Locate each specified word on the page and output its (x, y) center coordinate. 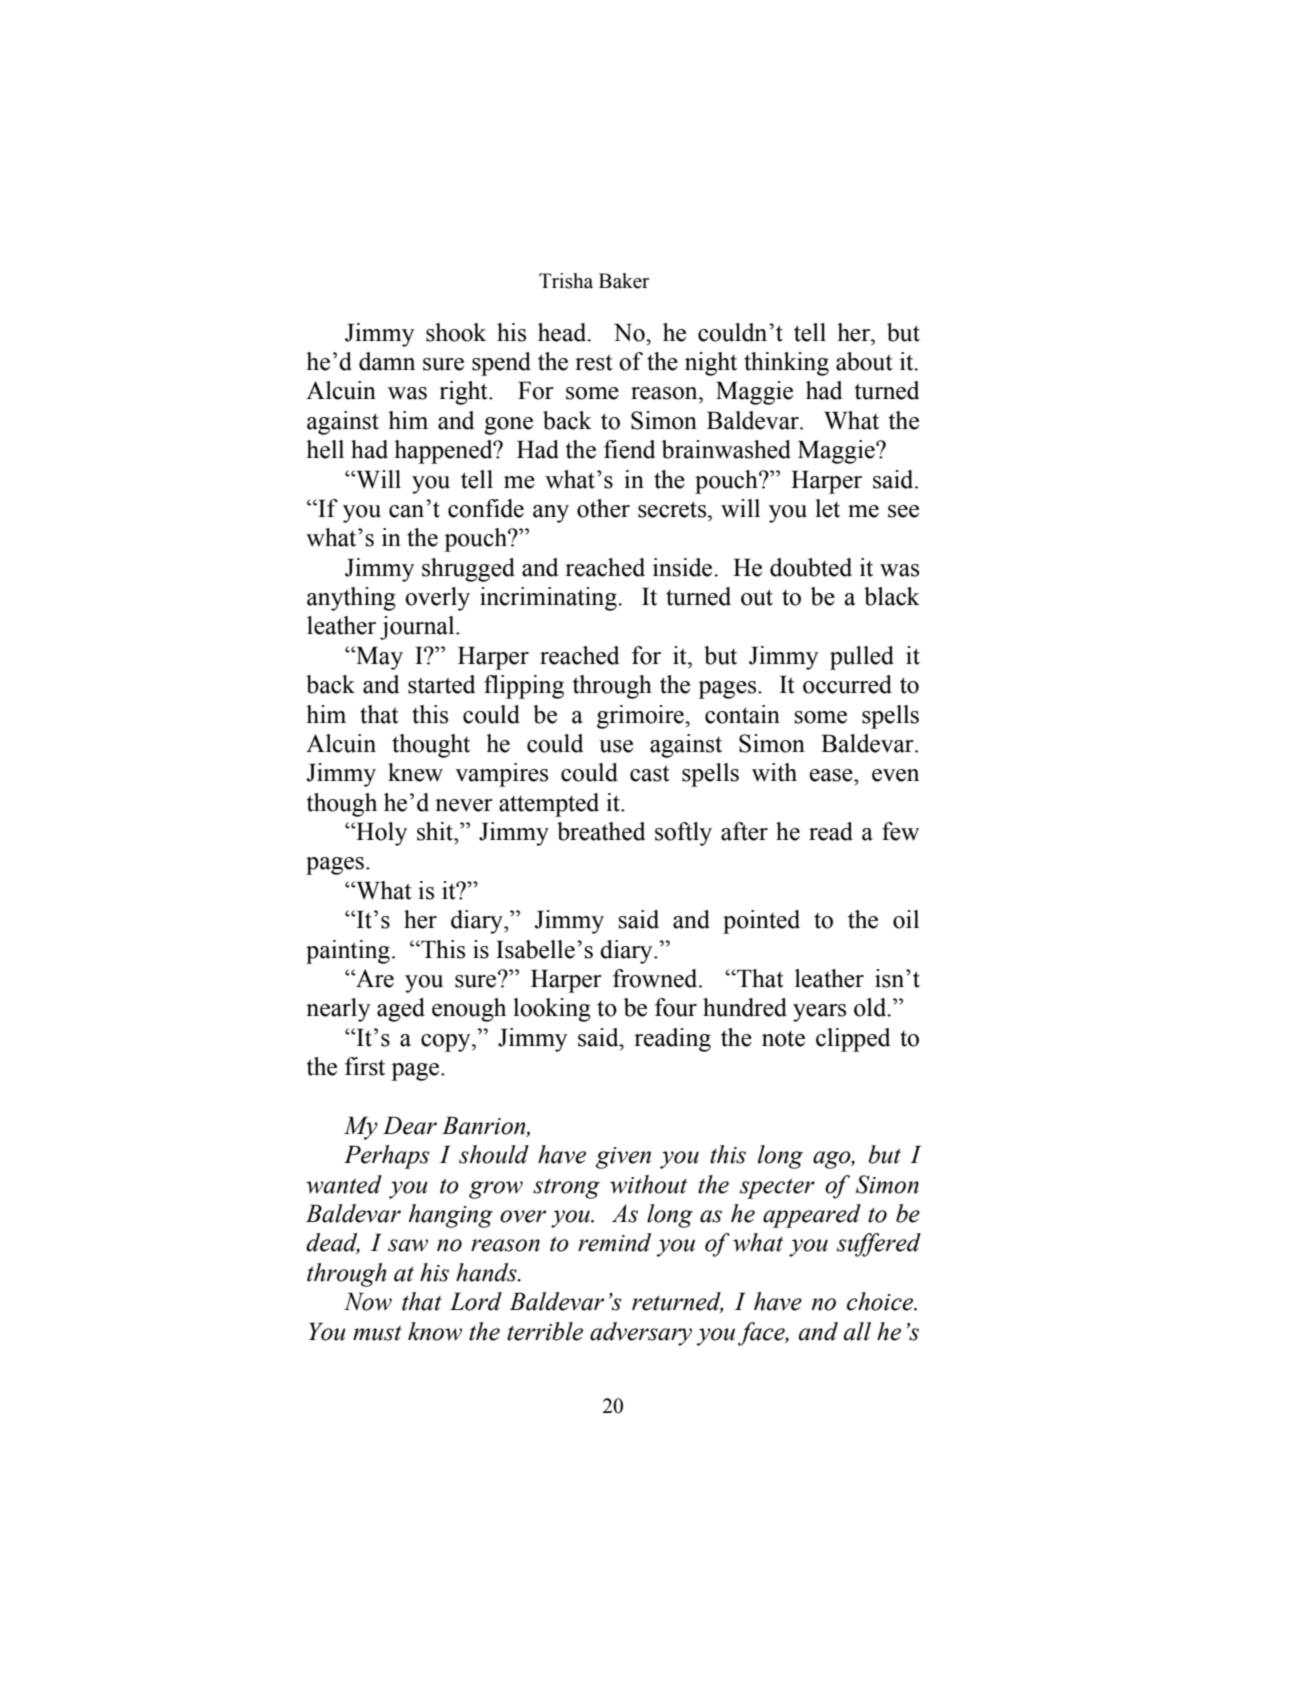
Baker (624, 281)
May (378, 658)
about (864, 361)
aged (401, 1010)
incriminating (549, 599)
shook (456, 332)
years (819, 1013)
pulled (862, 658)
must (377, 1333)
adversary (641, 1334)
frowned (656, 978)
